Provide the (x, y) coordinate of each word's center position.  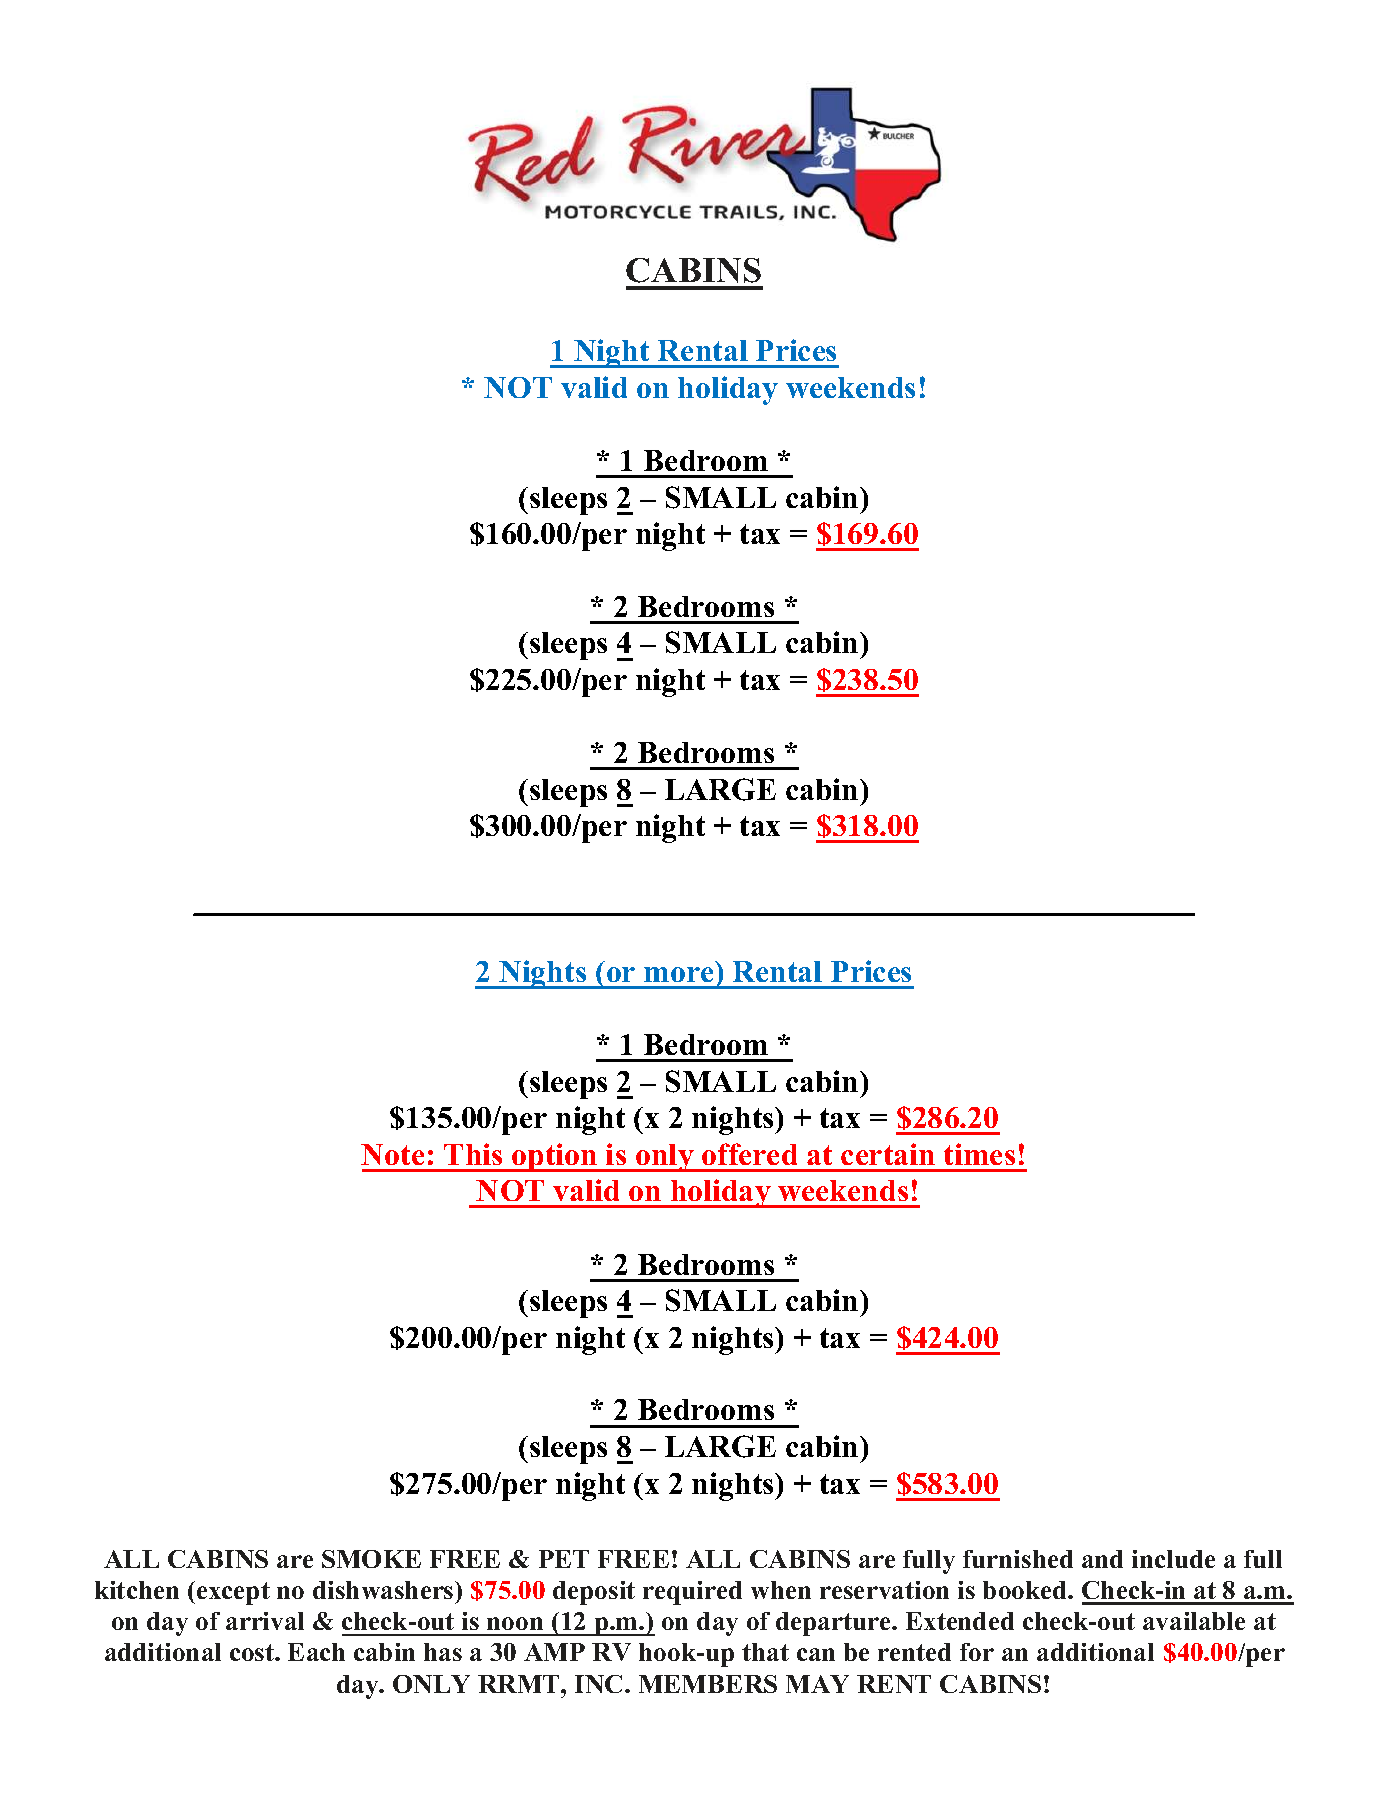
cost (253, 1652)
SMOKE (371, 1559)
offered (749, 1154)
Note (392, 1154)
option (555, 1157)
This (473, 1154)
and (1102, 1559)
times (979, 1154)
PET (564, 1559)
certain (888, 1154)
